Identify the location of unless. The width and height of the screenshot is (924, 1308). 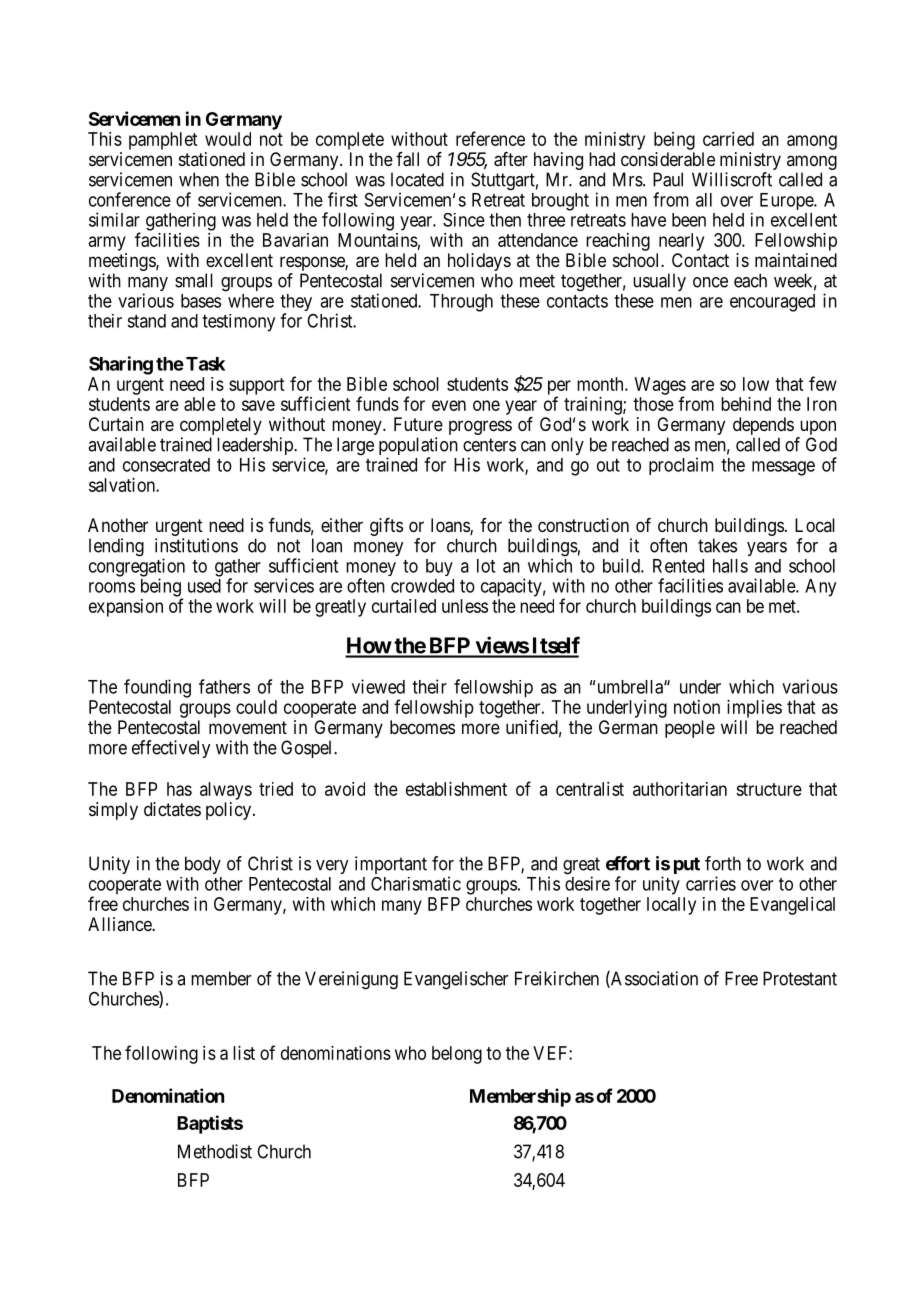
(465, 606).
